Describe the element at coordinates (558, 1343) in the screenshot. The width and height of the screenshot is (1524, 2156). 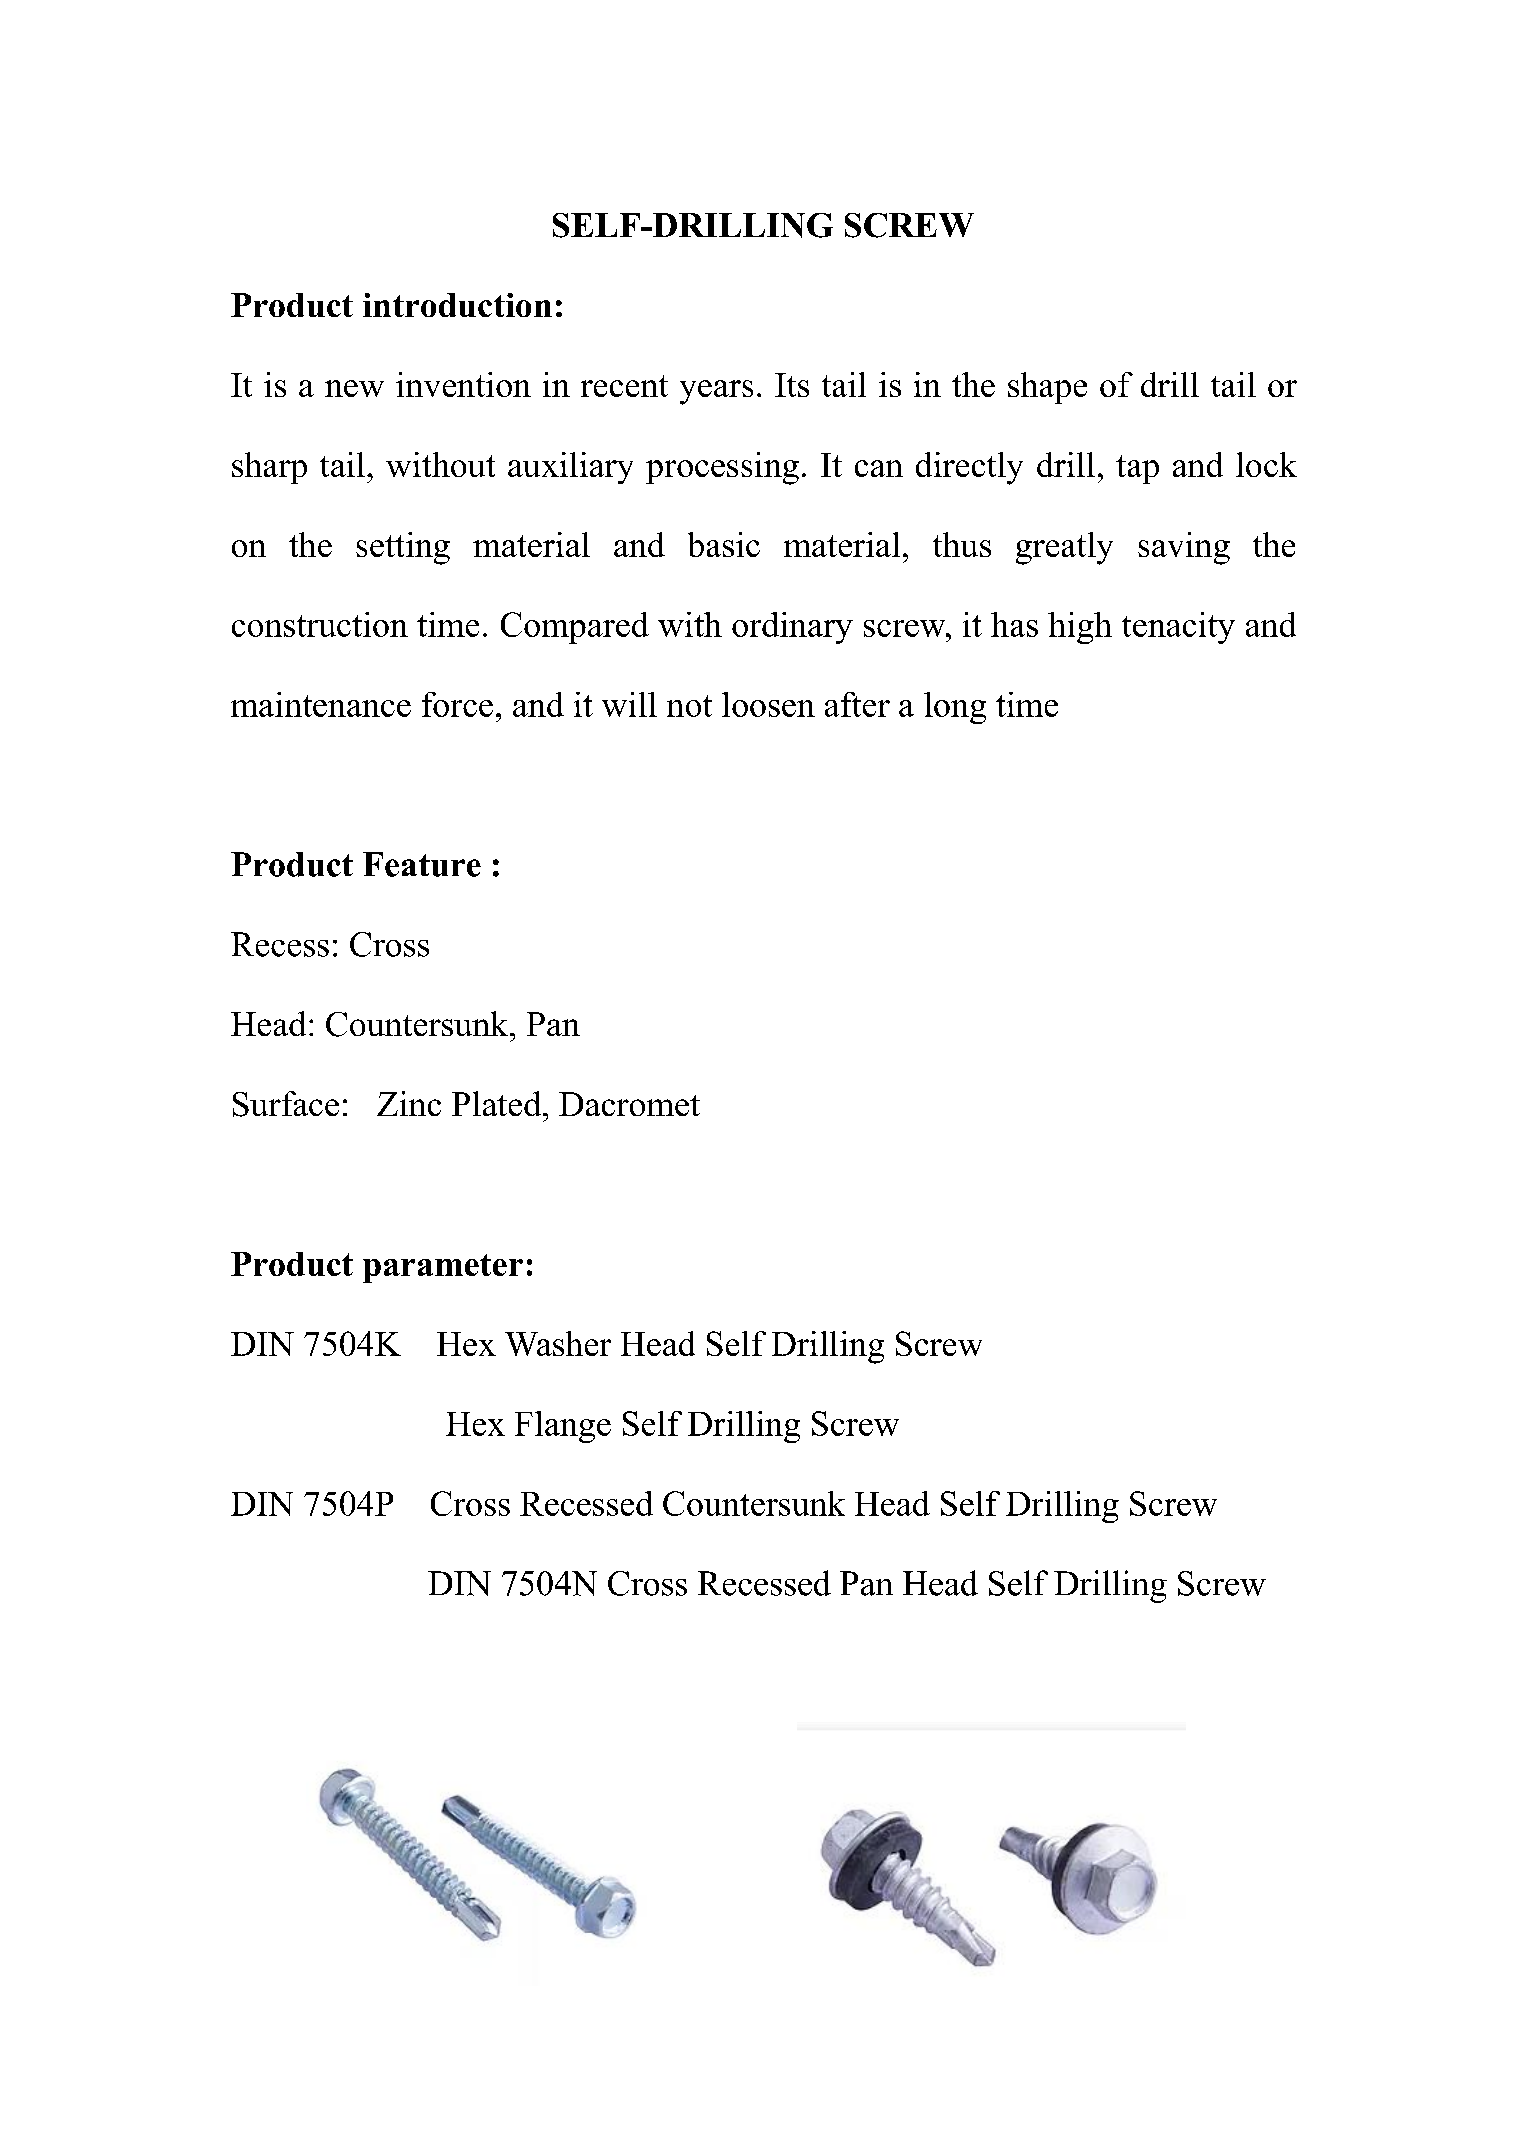
I see `Washer` at that location.
